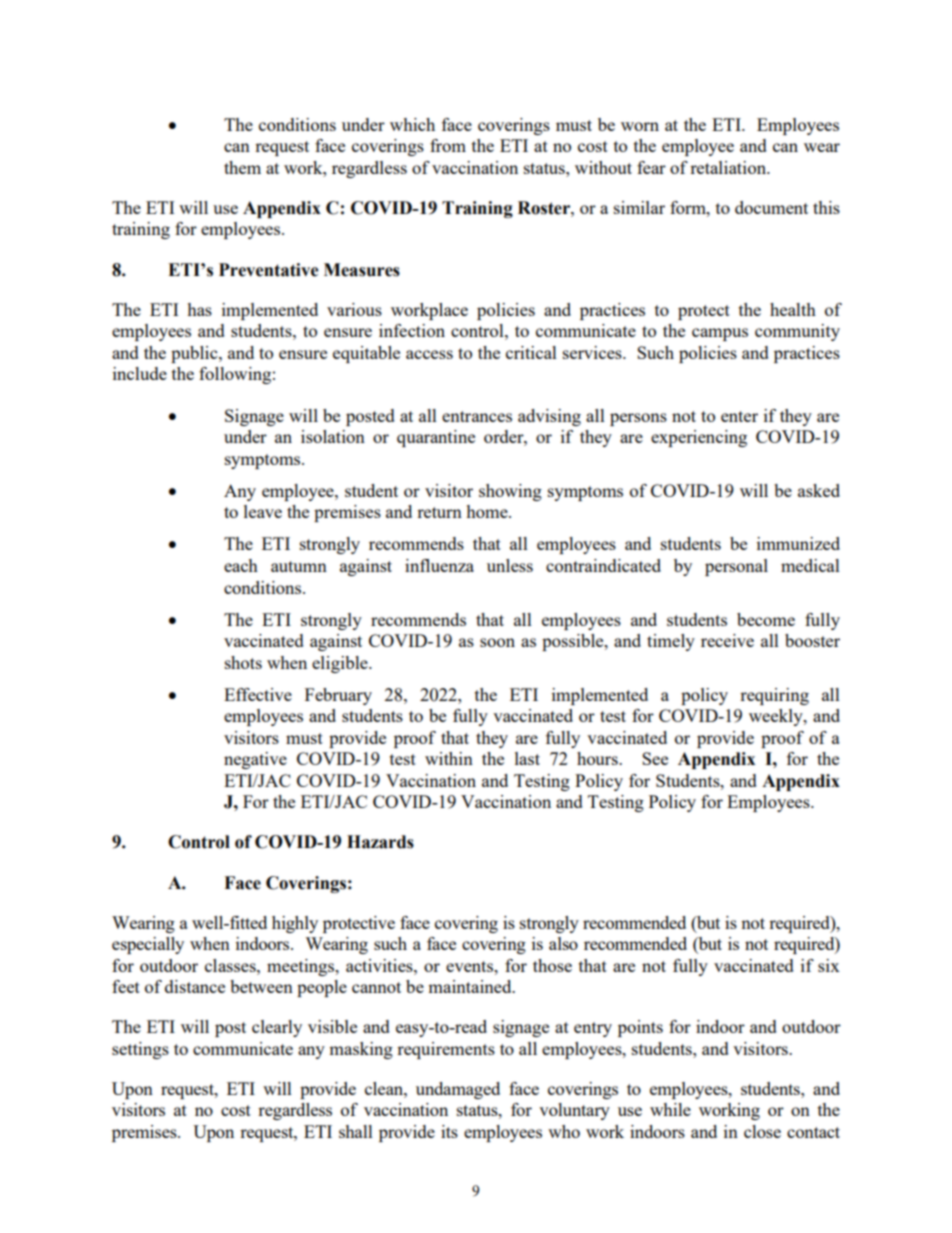 This page has height=1233, width=952. Describe the element at coordinates (140, 1050) in the page. I see `settings` at that location.
